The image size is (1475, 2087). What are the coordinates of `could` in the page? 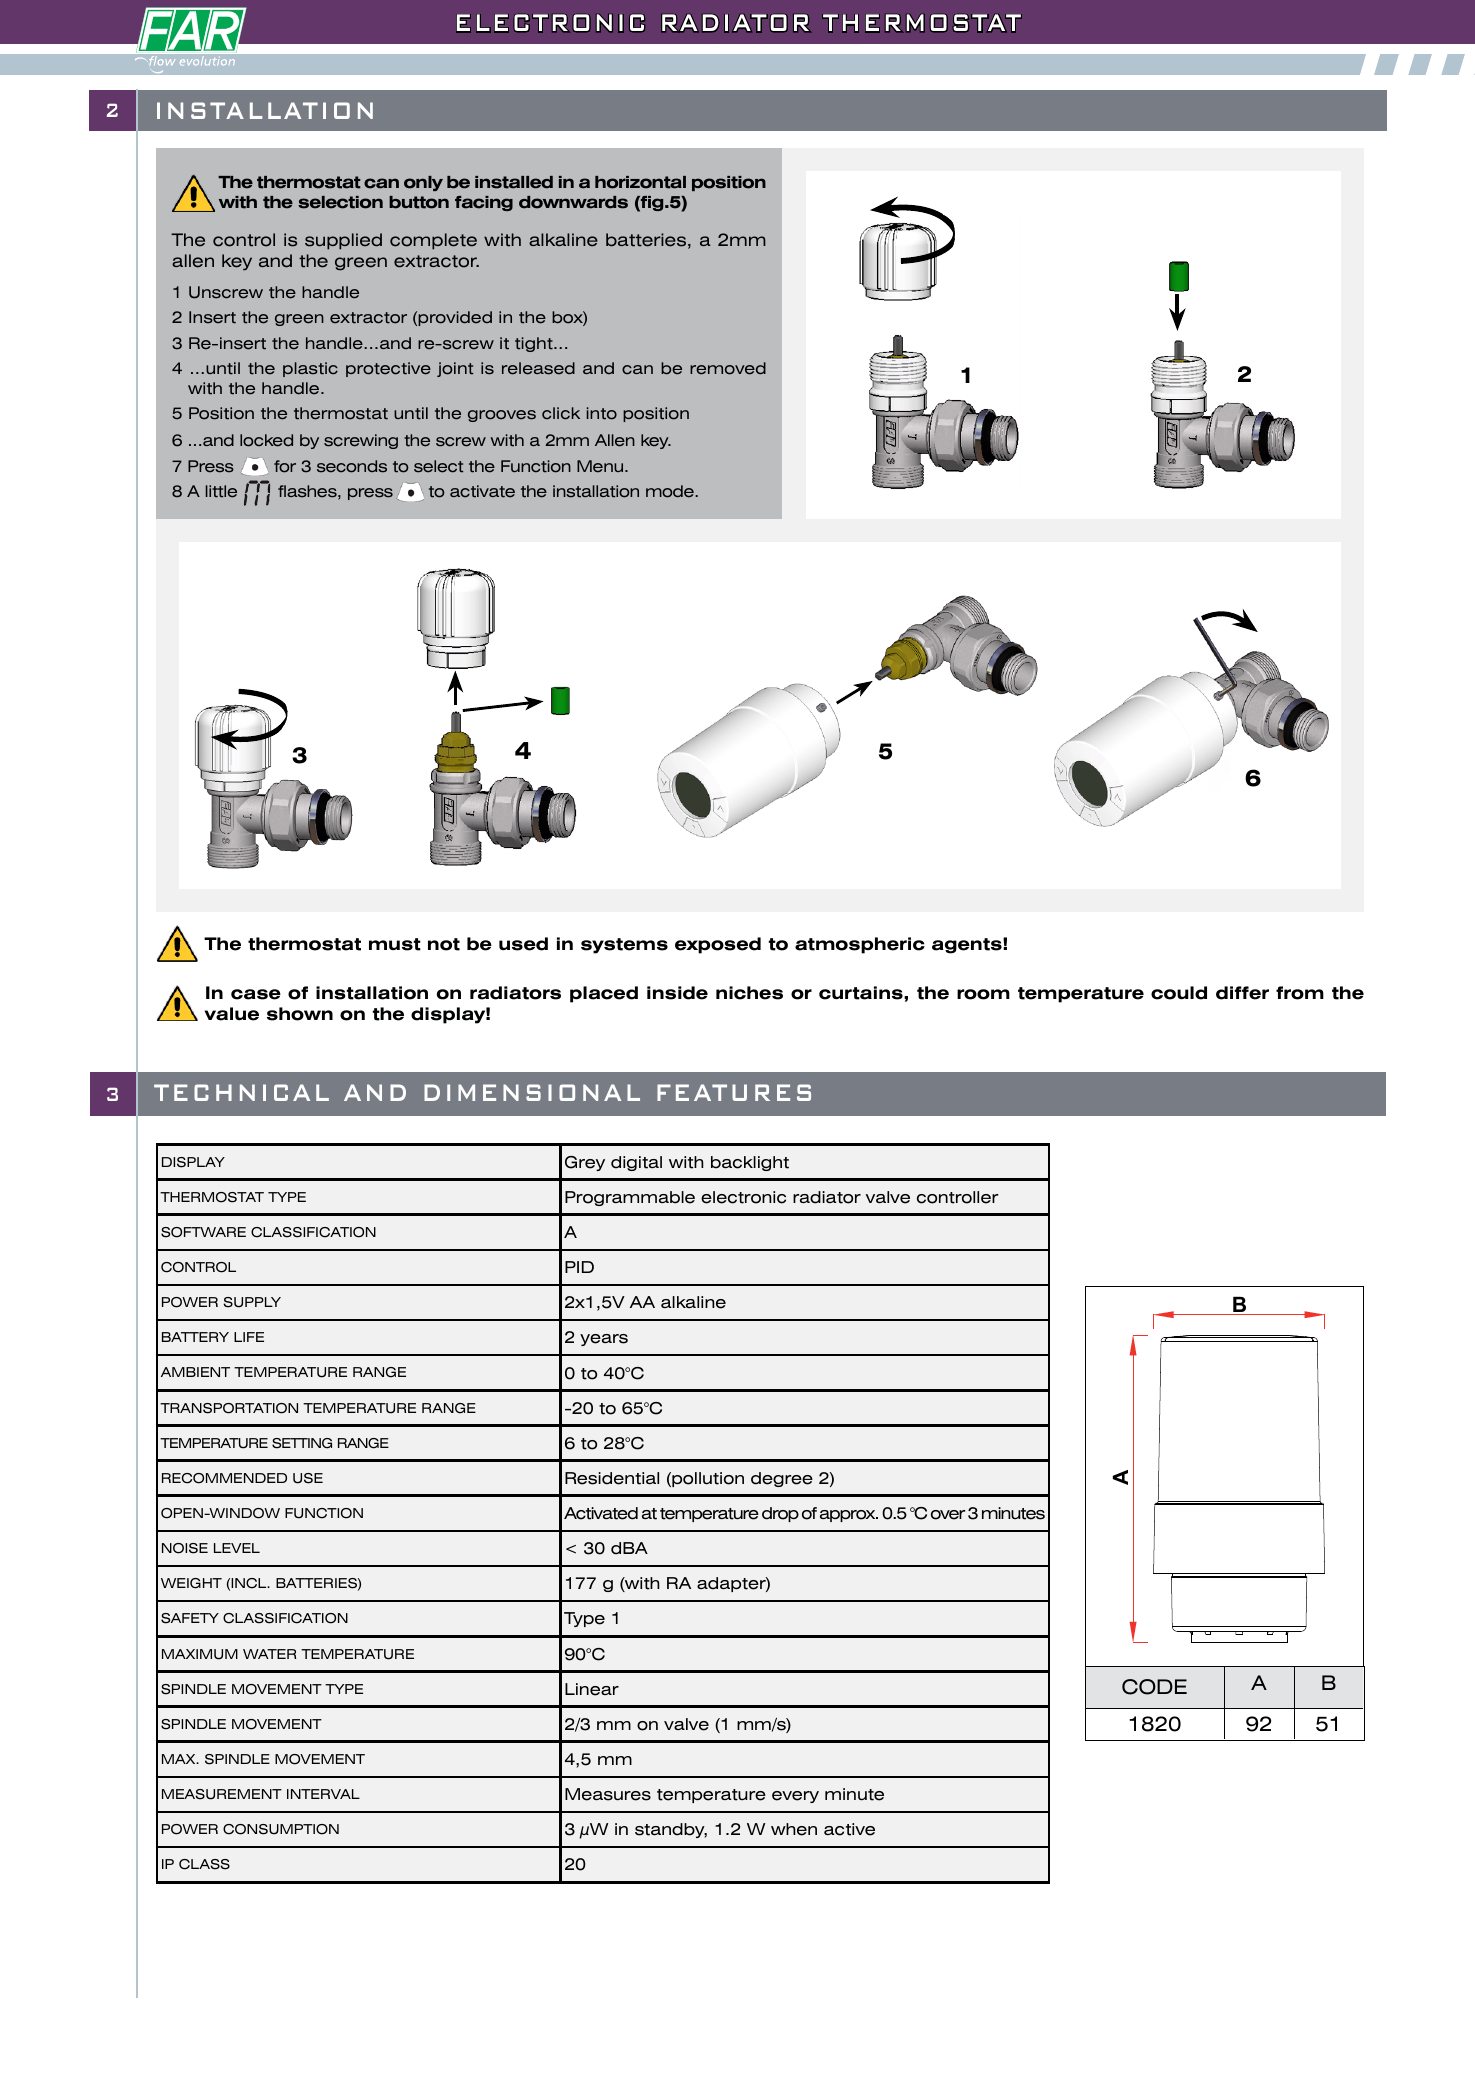 It's located at (1179, 993).
